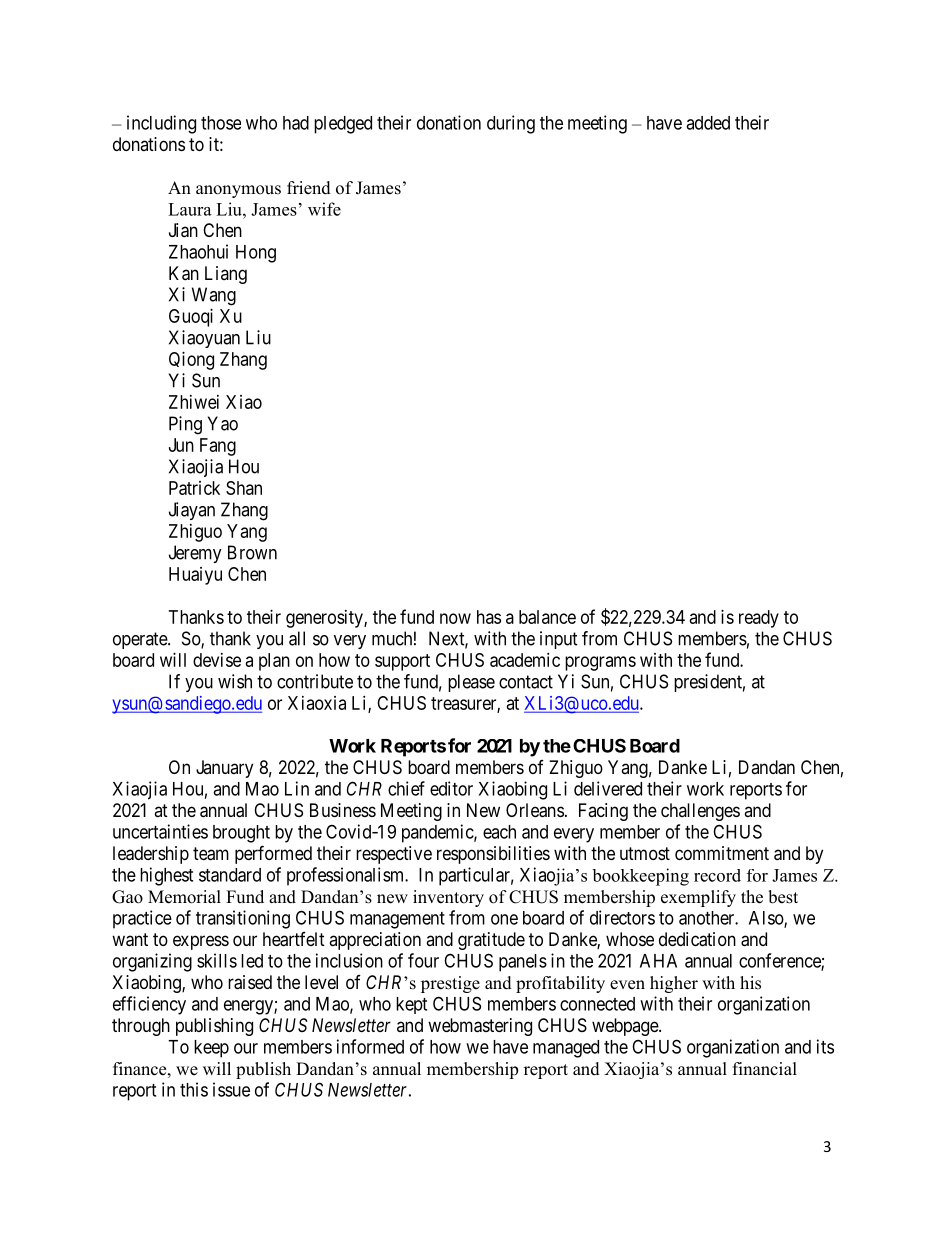  Describe the element at coordinates (194, 1089) in the screenshot. I see `this` at that location.
